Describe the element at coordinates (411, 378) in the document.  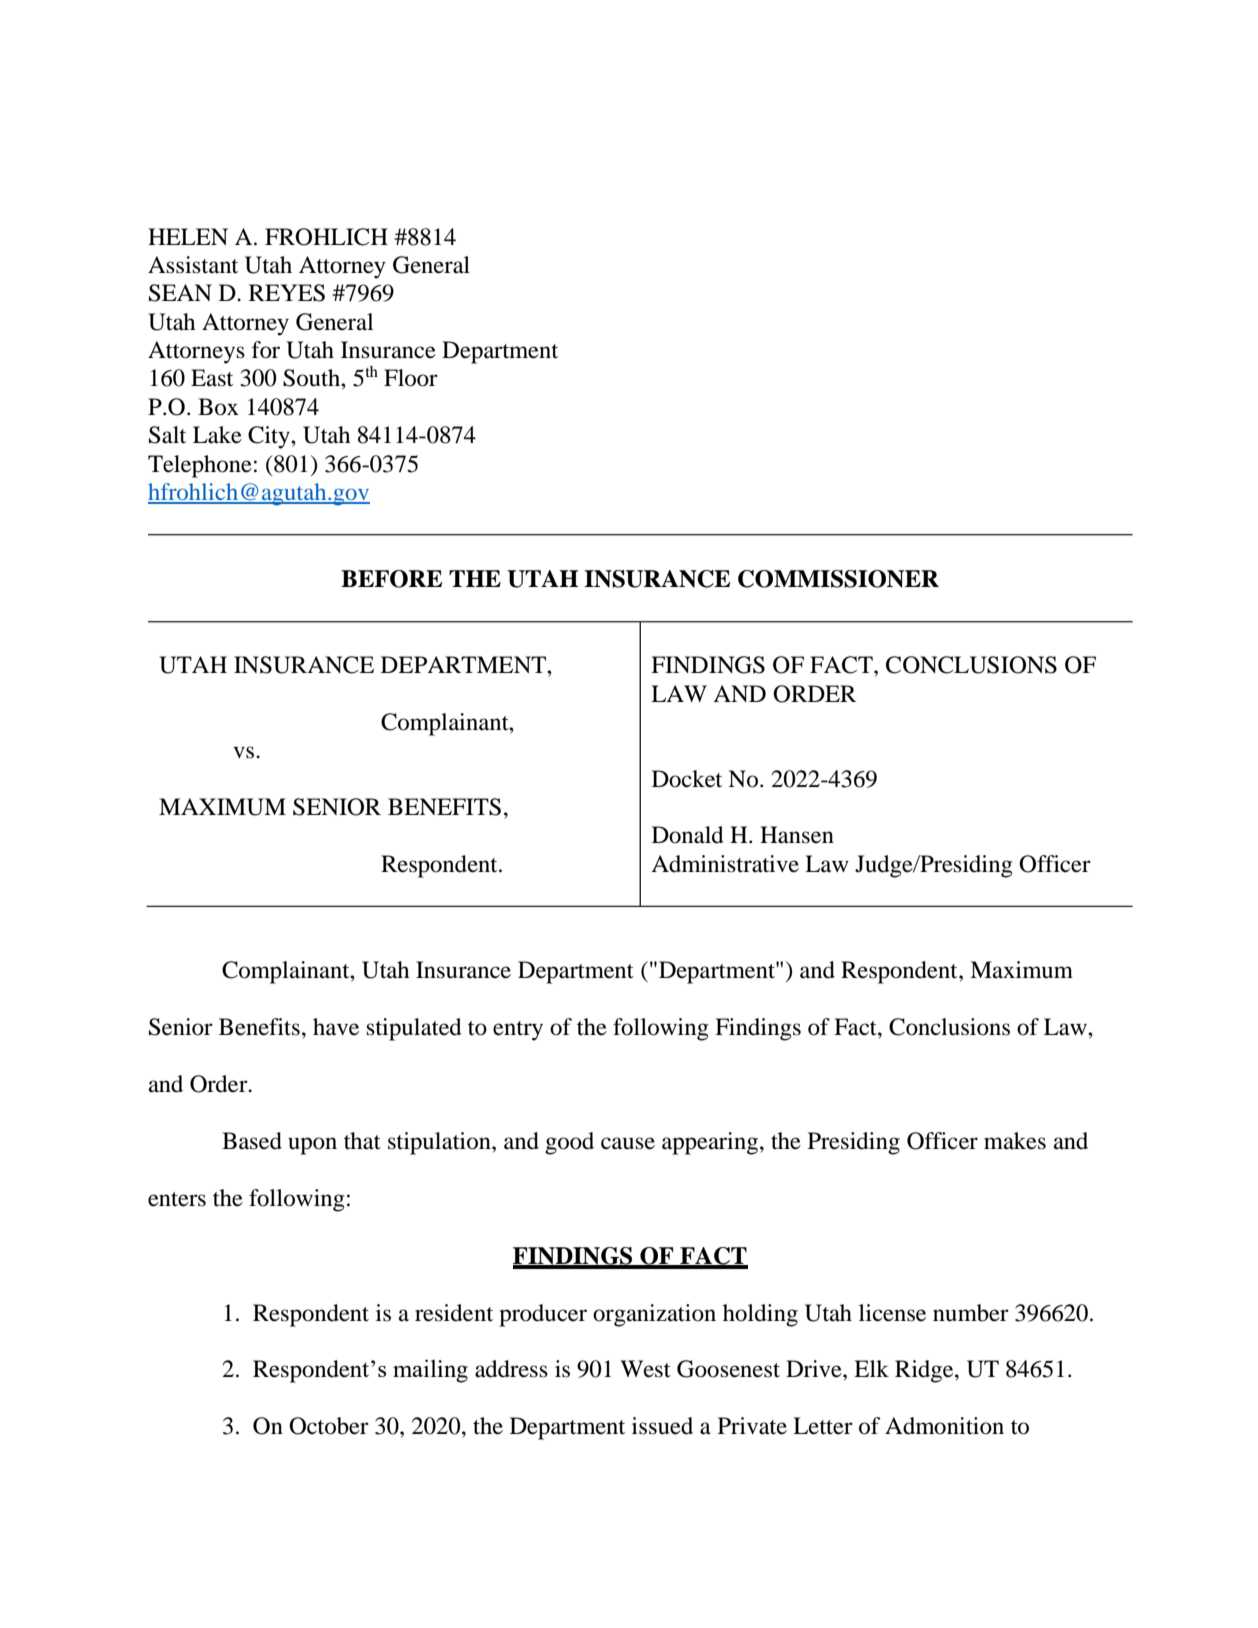
I see `Floor` at that location.
